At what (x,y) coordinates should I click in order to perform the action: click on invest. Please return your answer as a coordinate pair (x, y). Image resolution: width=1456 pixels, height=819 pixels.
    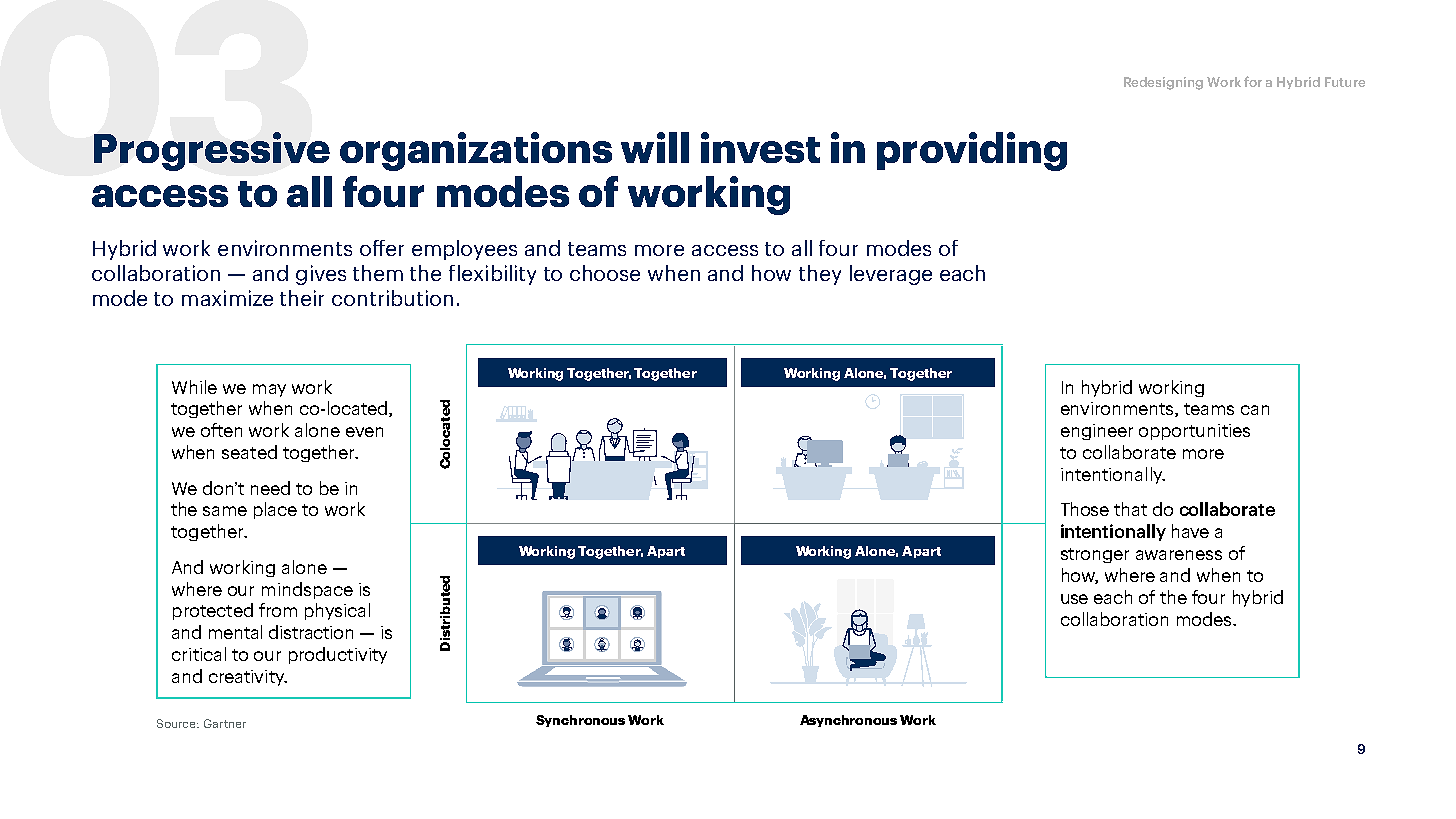
    Looking at the image, I should click on (760, 147).
